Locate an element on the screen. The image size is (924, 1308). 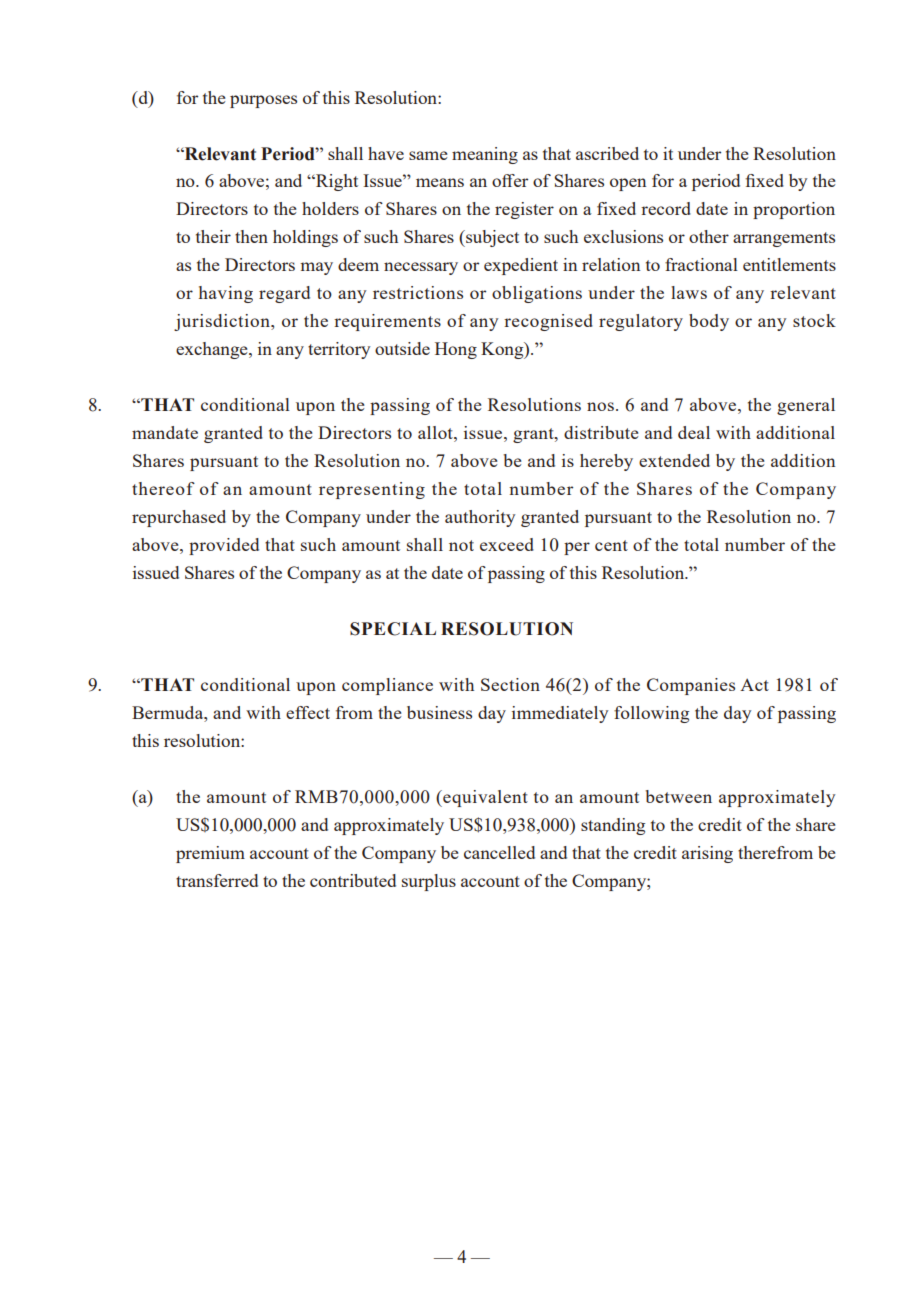
exchange is located at coordinates (213, 350).
